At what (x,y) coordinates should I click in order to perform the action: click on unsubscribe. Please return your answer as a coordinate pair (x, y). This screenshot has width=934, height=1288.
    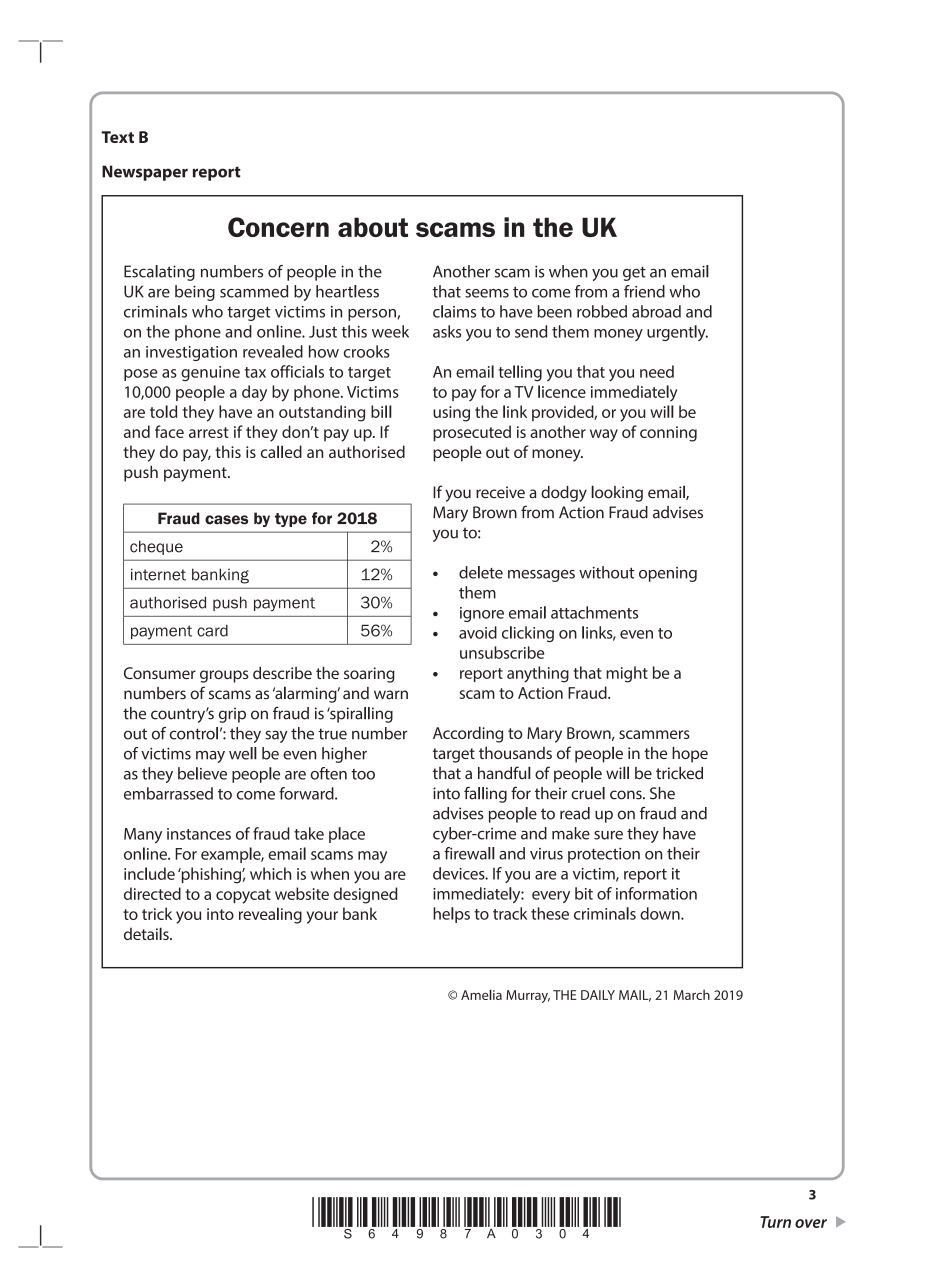
    Looking at the image, I should click on (502, 652).
